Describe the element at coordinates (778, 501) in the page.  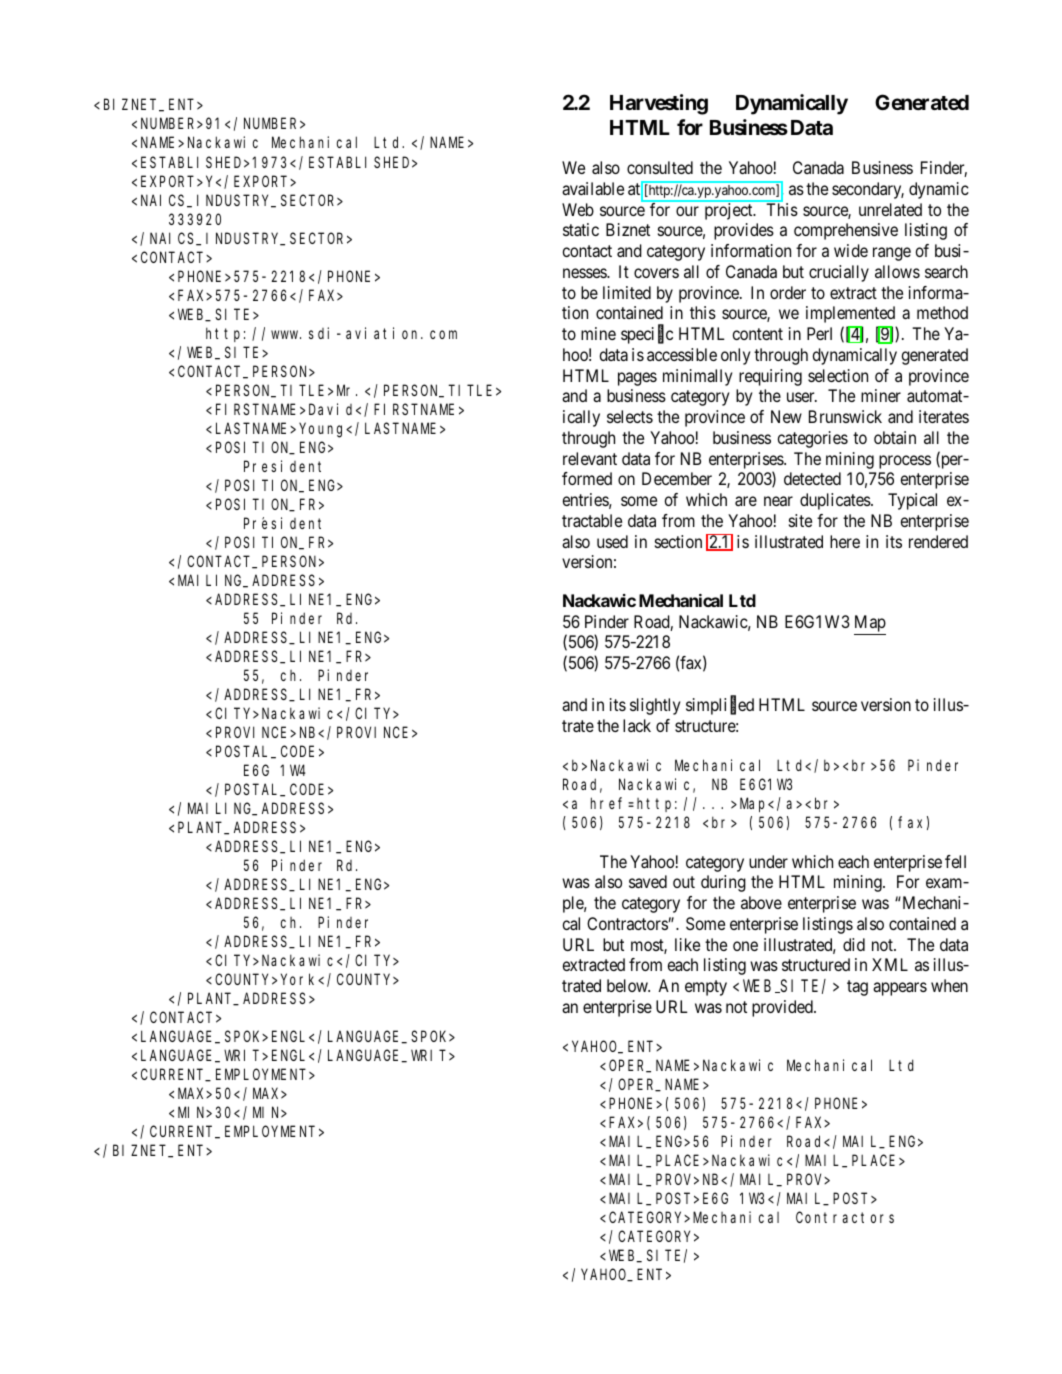
I see `near` at that location.
